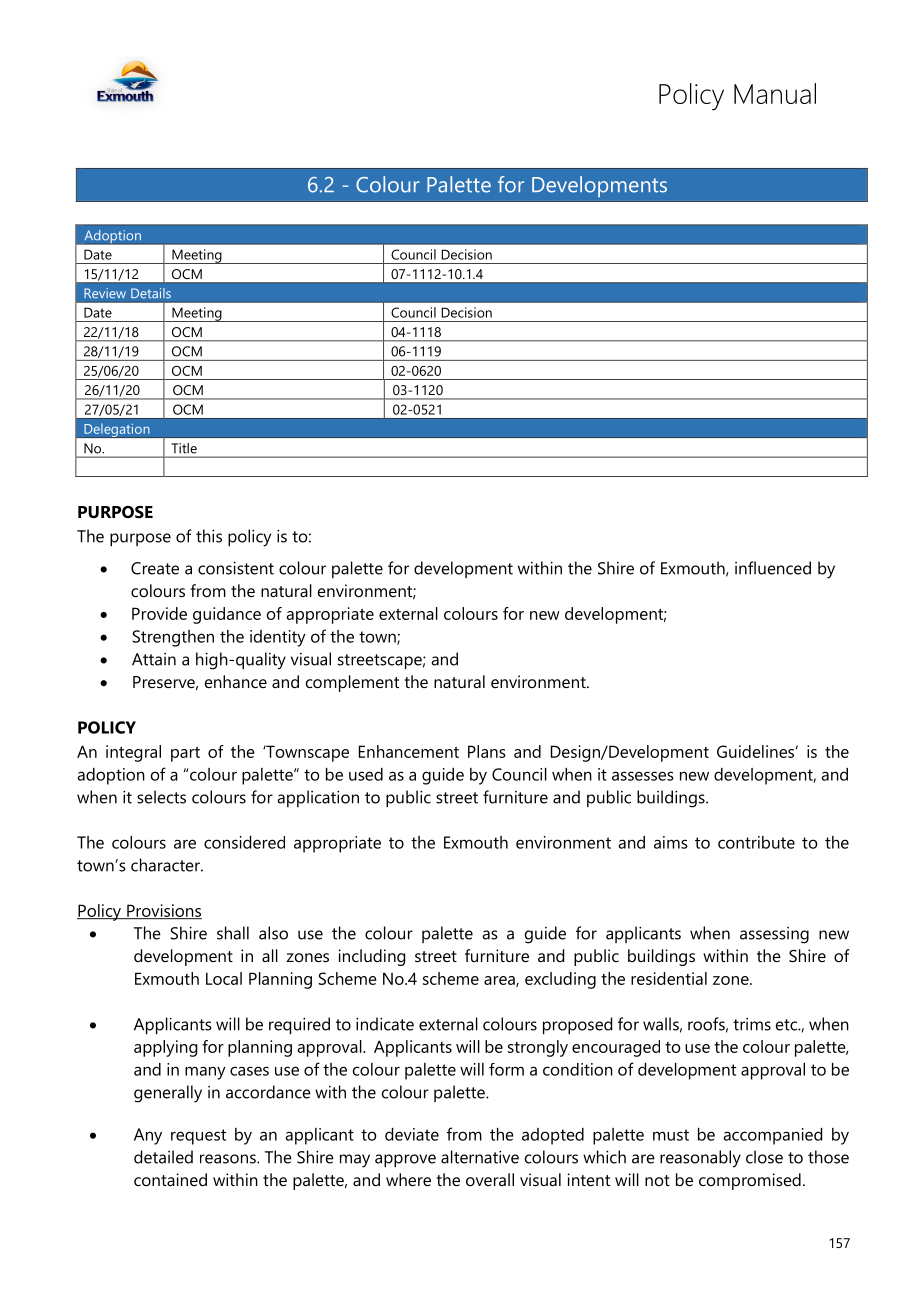  Describe the element at coordinates (151, 293) in the screenshot. I see `Details` at that location.
